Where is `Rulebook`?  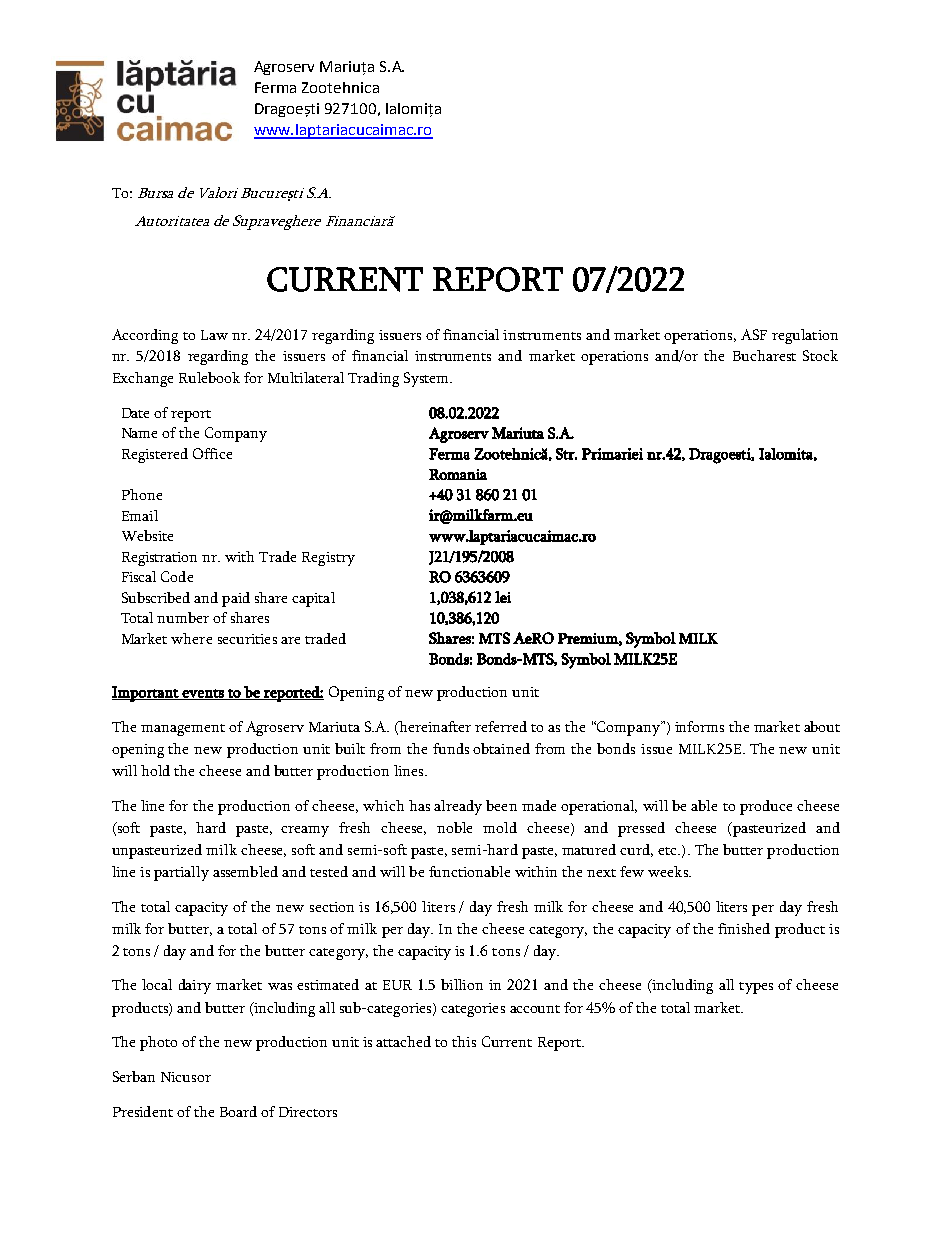
Rulebook is located at coordinates (209, 377).
